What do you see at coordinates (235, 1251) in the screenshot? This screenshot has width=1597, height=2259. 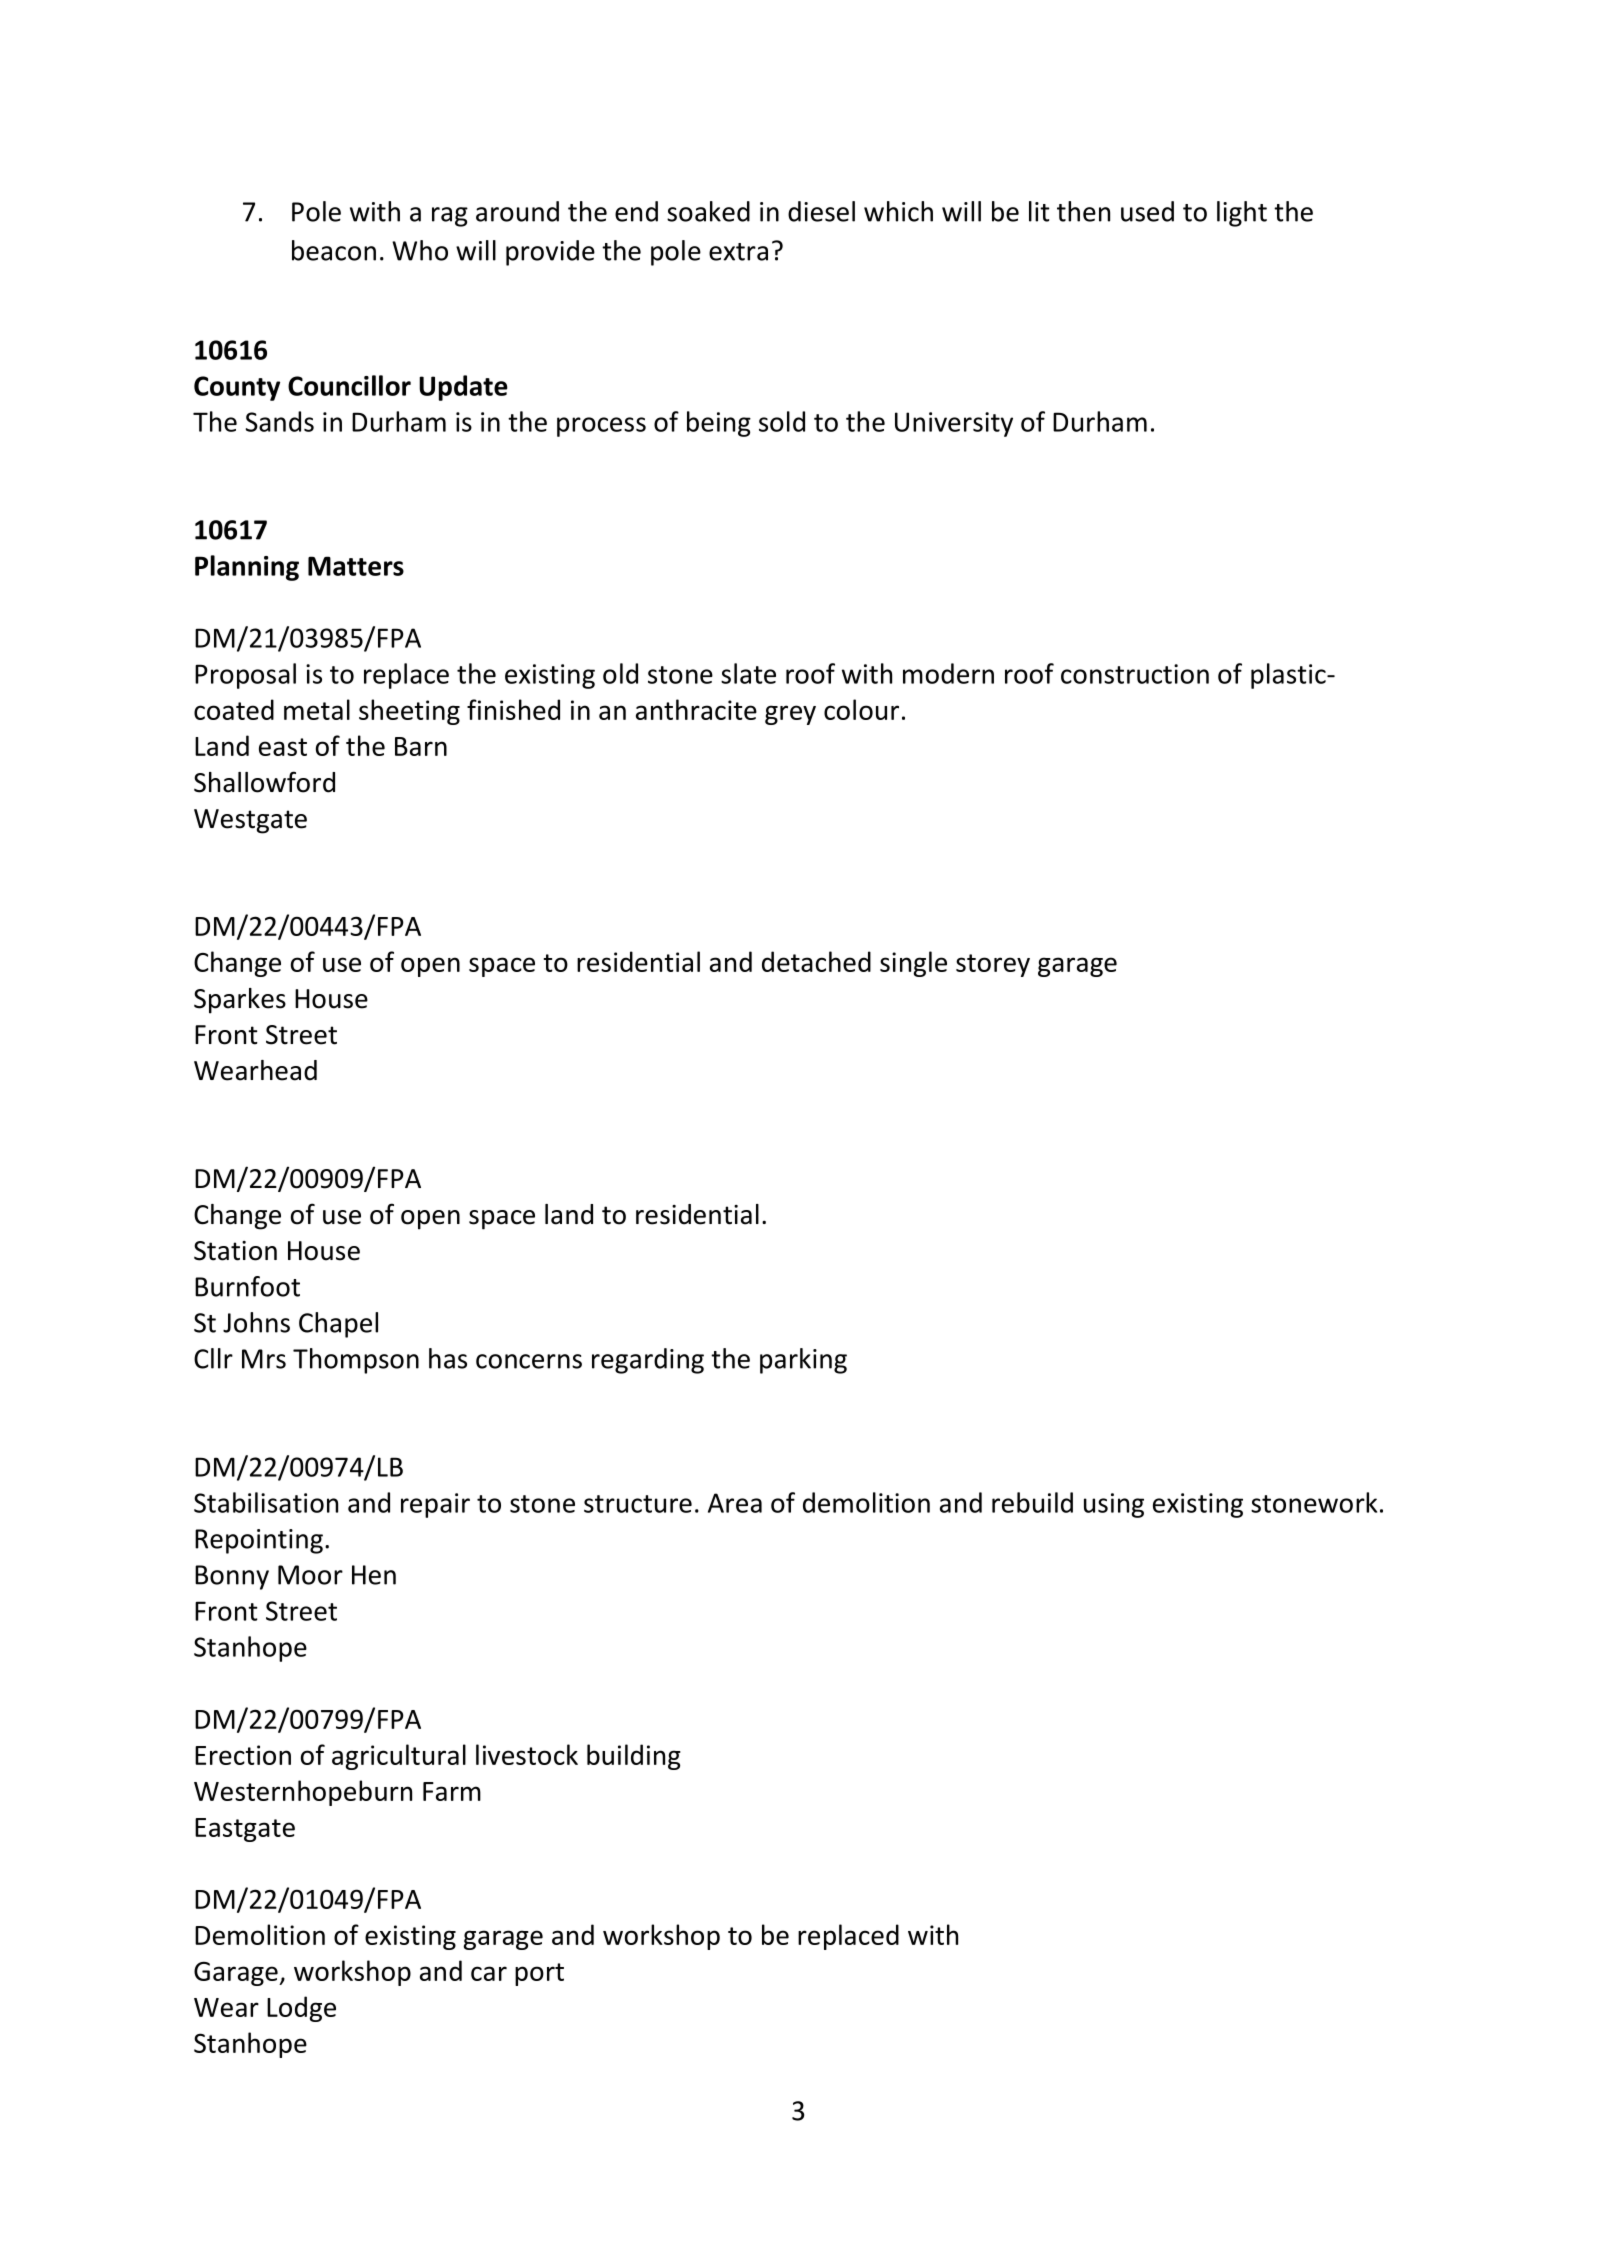 I see `Station` at bounding box center [235, 1251].
